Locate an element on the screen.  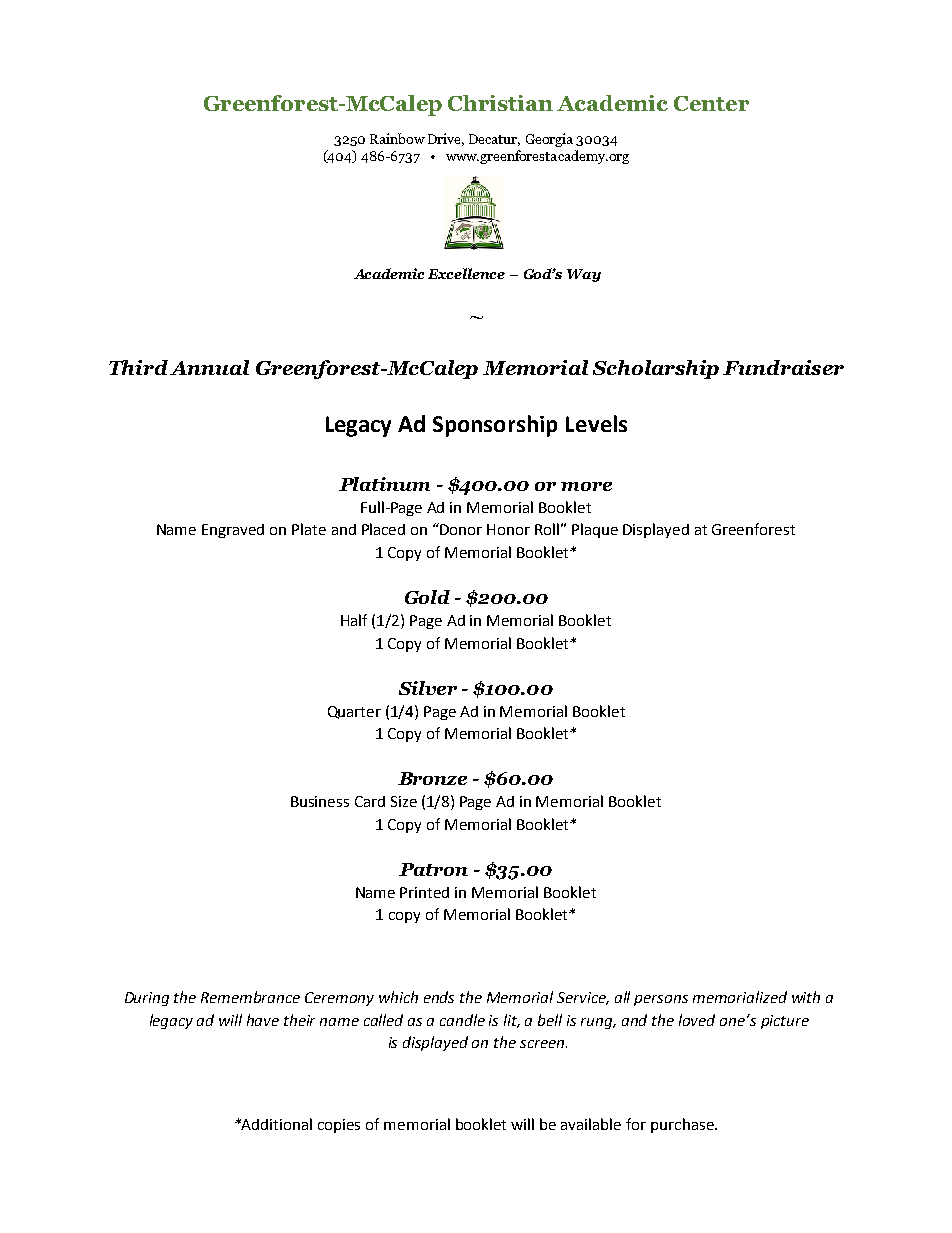
lit is located at coordinates (512, 1021).
